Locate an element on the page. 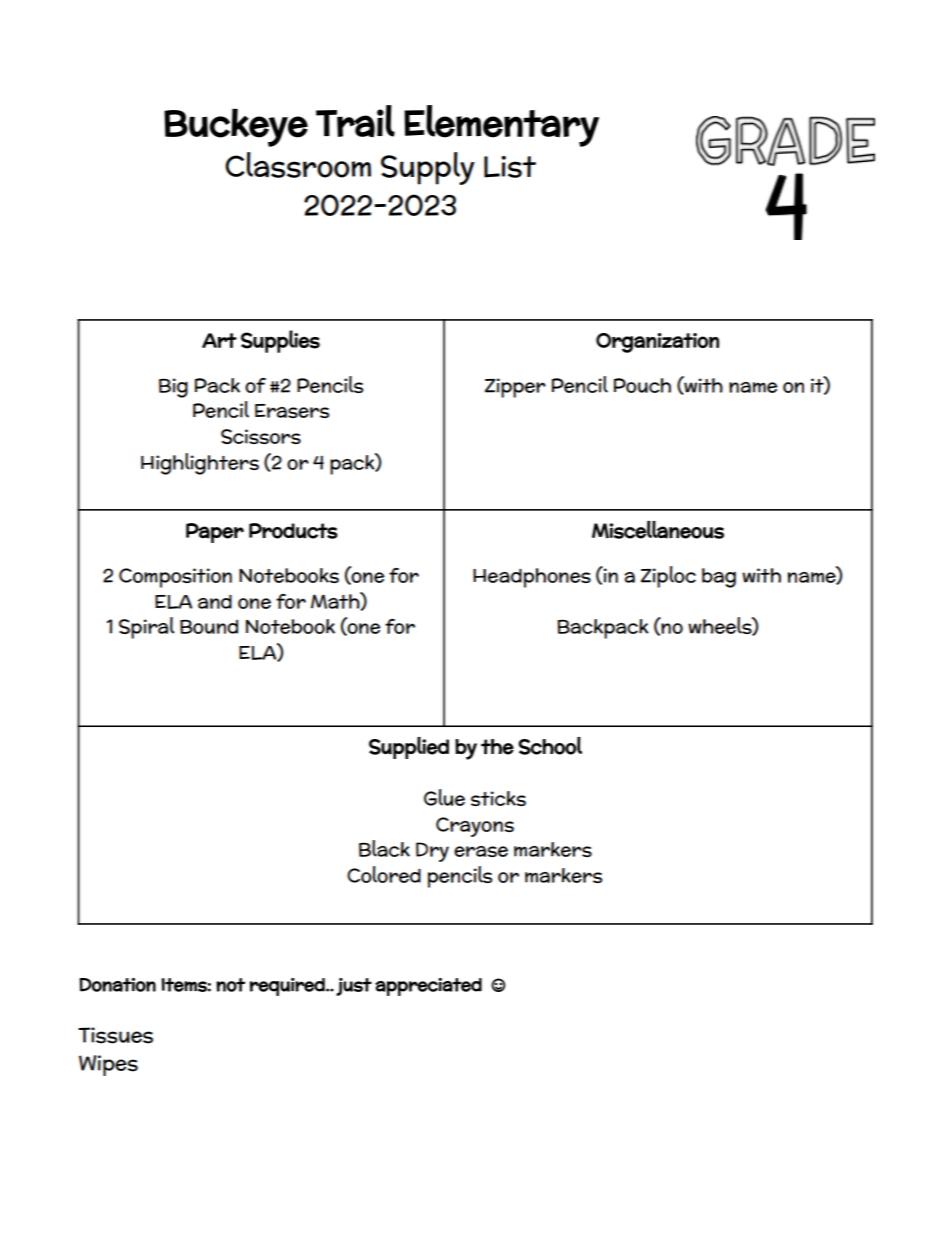  Supplied is located at coordinates (409, 748).
